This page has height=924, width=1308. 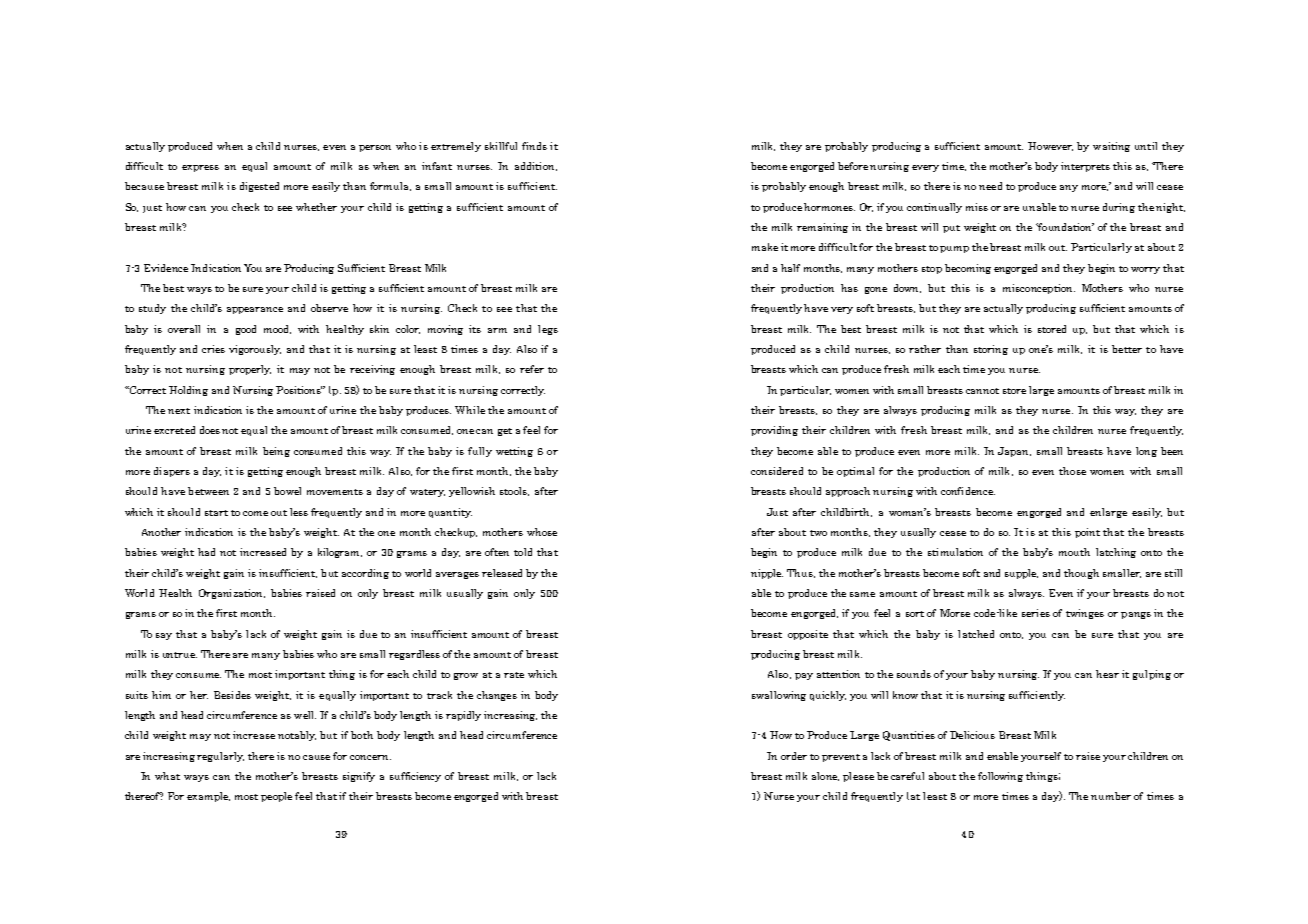 What do you see at coordinates (200, 168) in the page?
I see `express` at bounding box center [200, 168].
